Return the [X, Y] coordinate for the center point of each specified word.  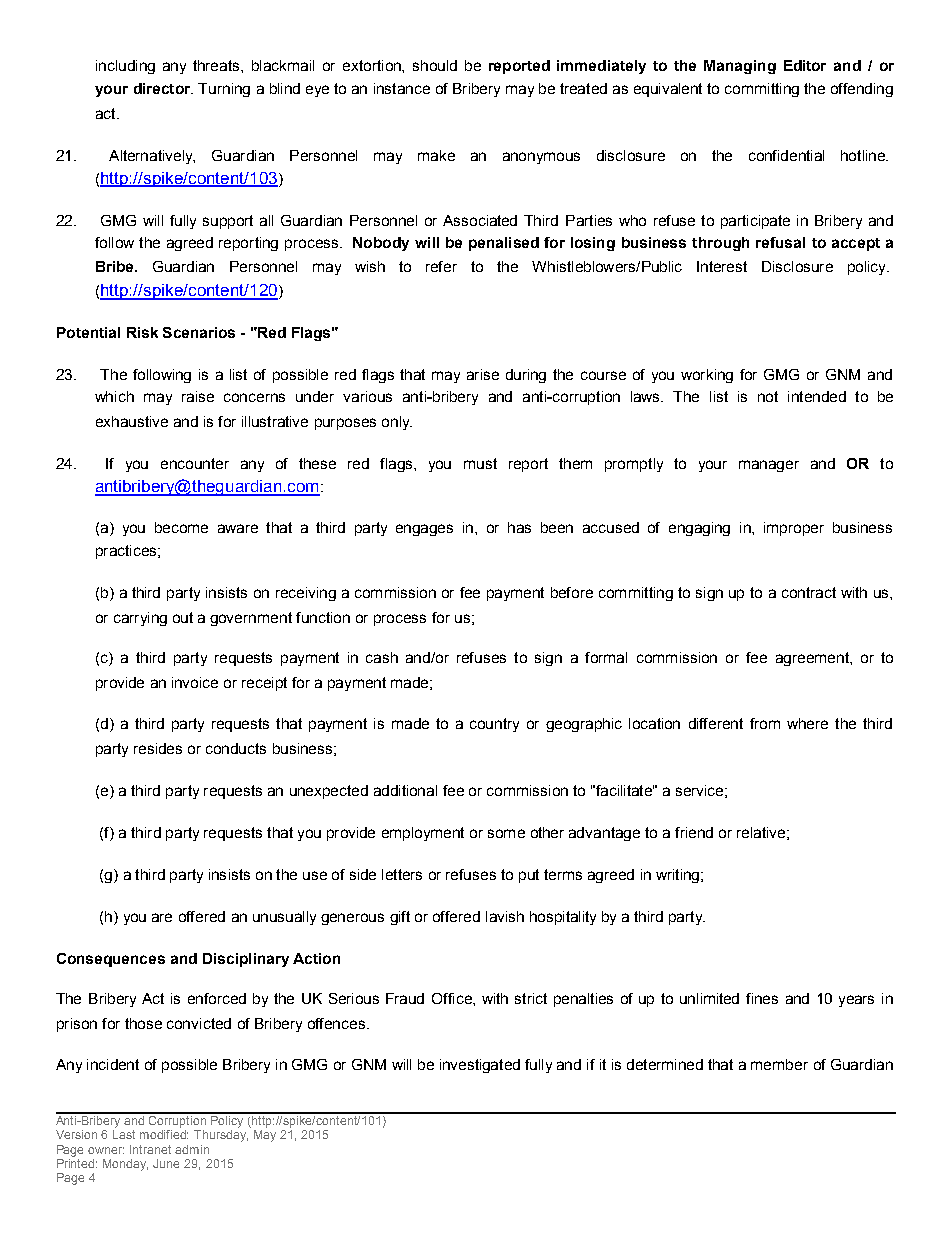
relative [761, 832]
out [183, 617]
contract [809, 592]
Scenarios [199, 332]
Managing [740, 67]
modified [164, 1134]
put [529, 876]
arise [483, 374]
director [163, 88]
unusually [284, 918]
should [435, 65]
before [572, 592]
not [768, 396]
